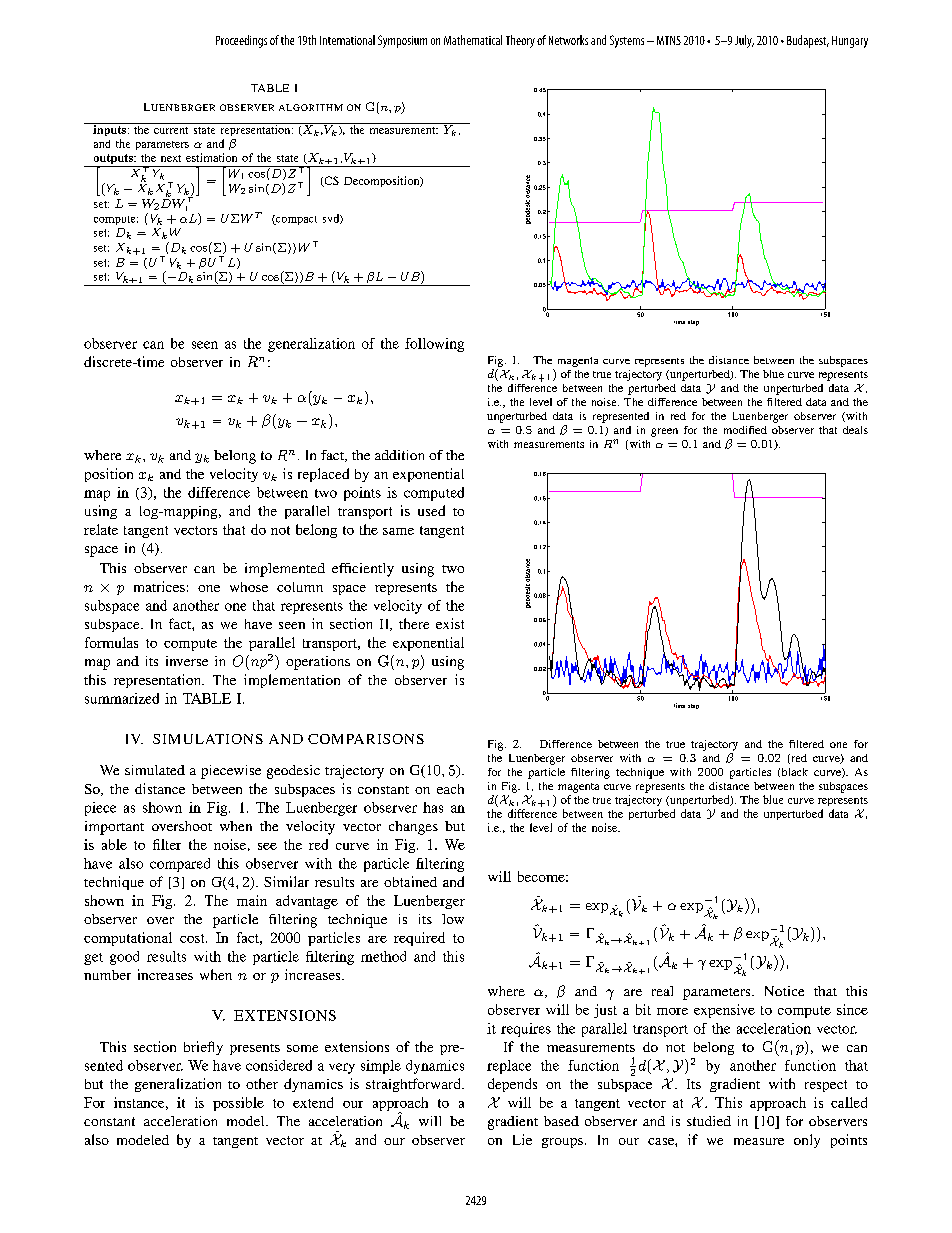 The width and height of the document is (952, 1233). I want to click on deals, so click(855, 430).
